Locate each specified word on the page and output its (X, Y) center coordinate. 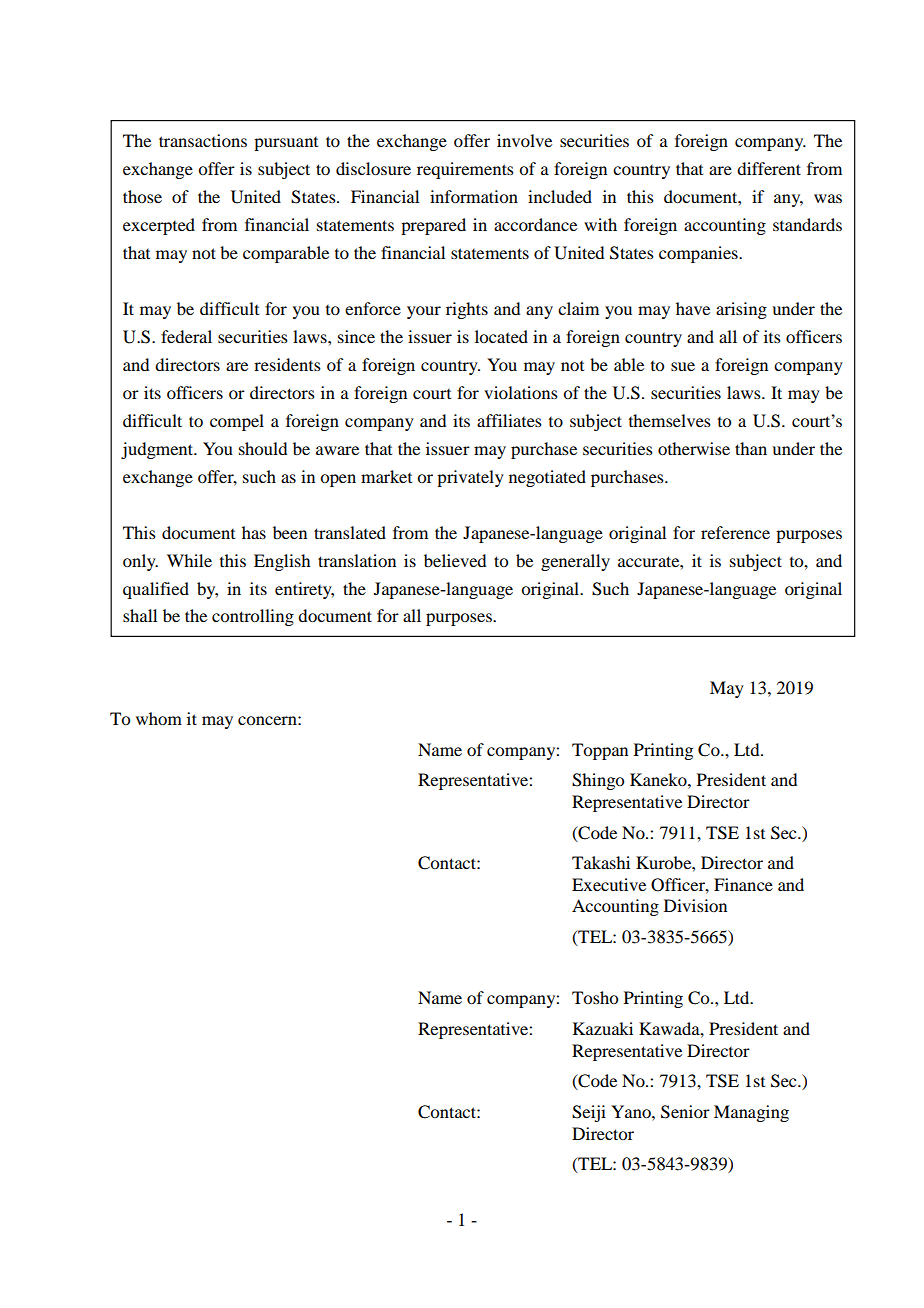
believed (455, 560)
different (769, 168)
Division (695, 905)
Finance (743, 884)
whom (159, 718)
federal (186, 336)
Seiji (589, 1113)
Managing (751, 1113)
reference (735, 532)
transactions (203, 140)
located (501, 336)
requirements (465, 170)
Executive (609, 884)
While (189, 560)
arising (741, 310)
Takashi (601, 862)
